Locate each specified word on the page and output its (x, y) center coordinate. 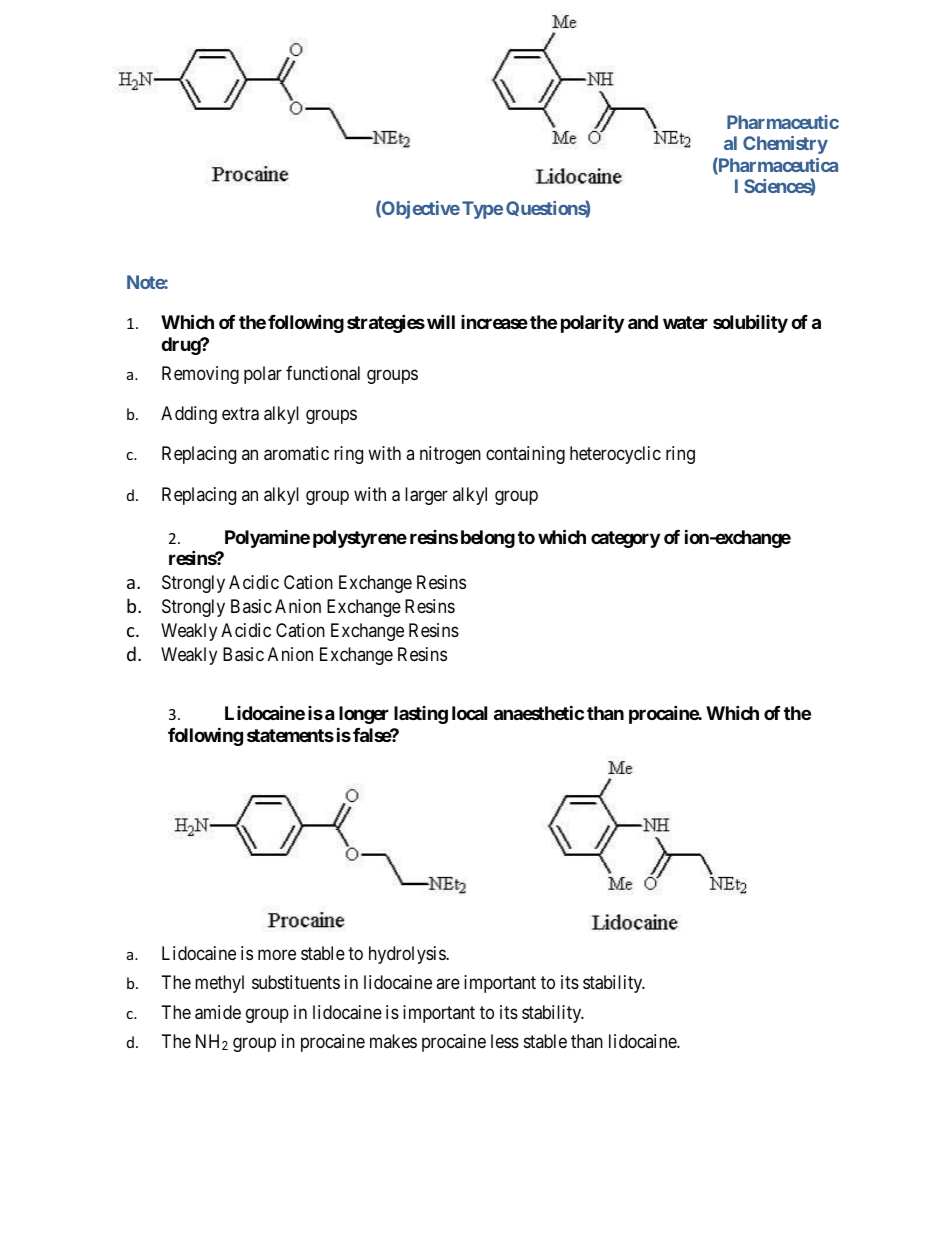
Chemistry (785, 145)
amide (218, 1012)
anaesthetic (539, 712)
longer (364, 715)
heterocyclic (615, 455)
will (441, 322)
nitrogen (450, 455)
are (448, 984)
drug (181, 346)
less (505, 1041)
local (469, 713)
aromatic (296, 453)
